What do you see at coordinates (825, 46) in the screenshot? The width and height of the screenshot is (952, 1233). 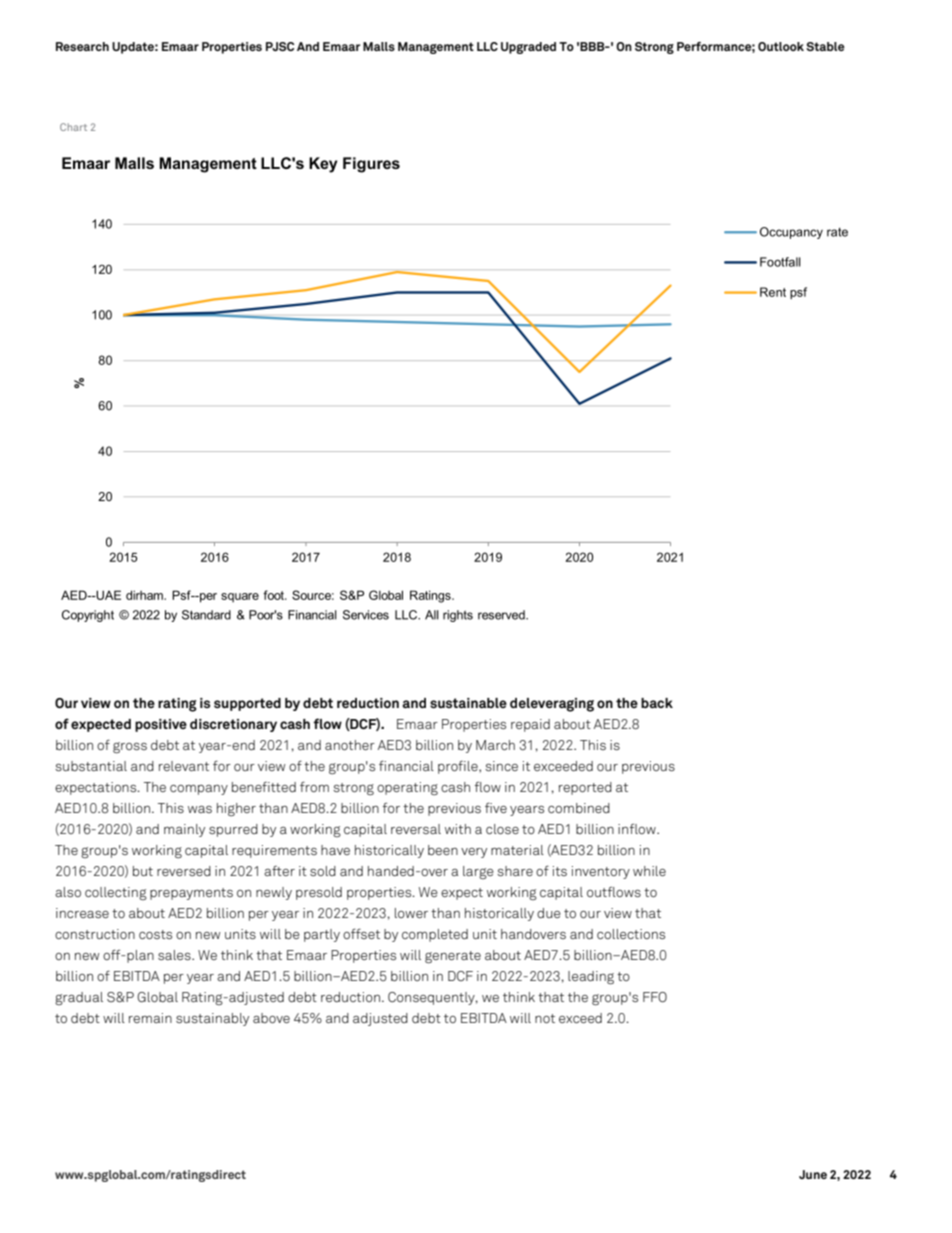 I see `Stable` at bounding box center [825, 46].
